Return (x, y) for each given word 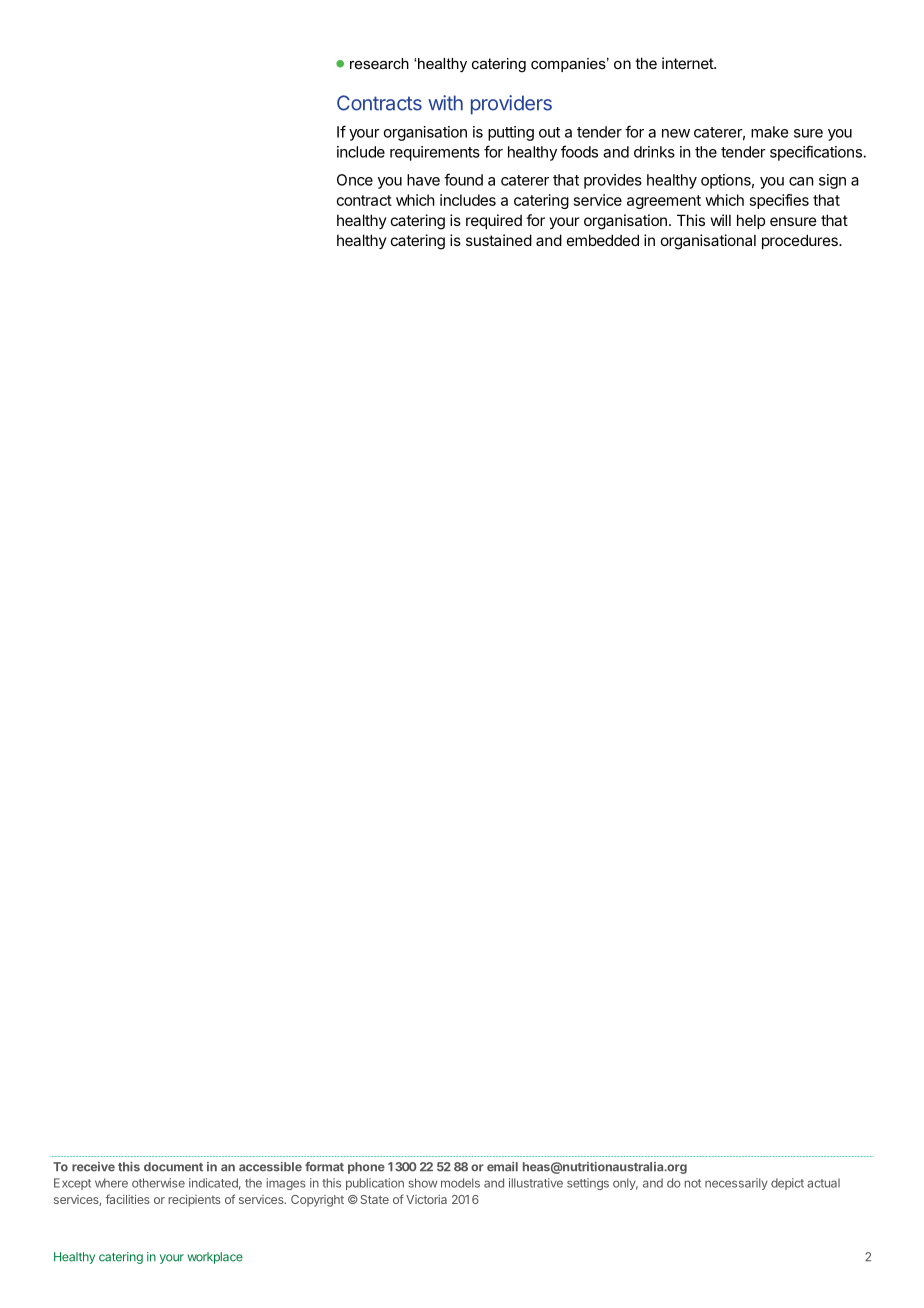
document (173, 1167)
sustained (499, 240)
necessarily (736, 1184)
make (769, 132)
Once (355, 180)
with (445, 103)
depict (787, 1184)
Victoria (426, 1199)
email (502, 1167)
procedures (801, 241)
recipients (195, 1201)
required (494, 221)
